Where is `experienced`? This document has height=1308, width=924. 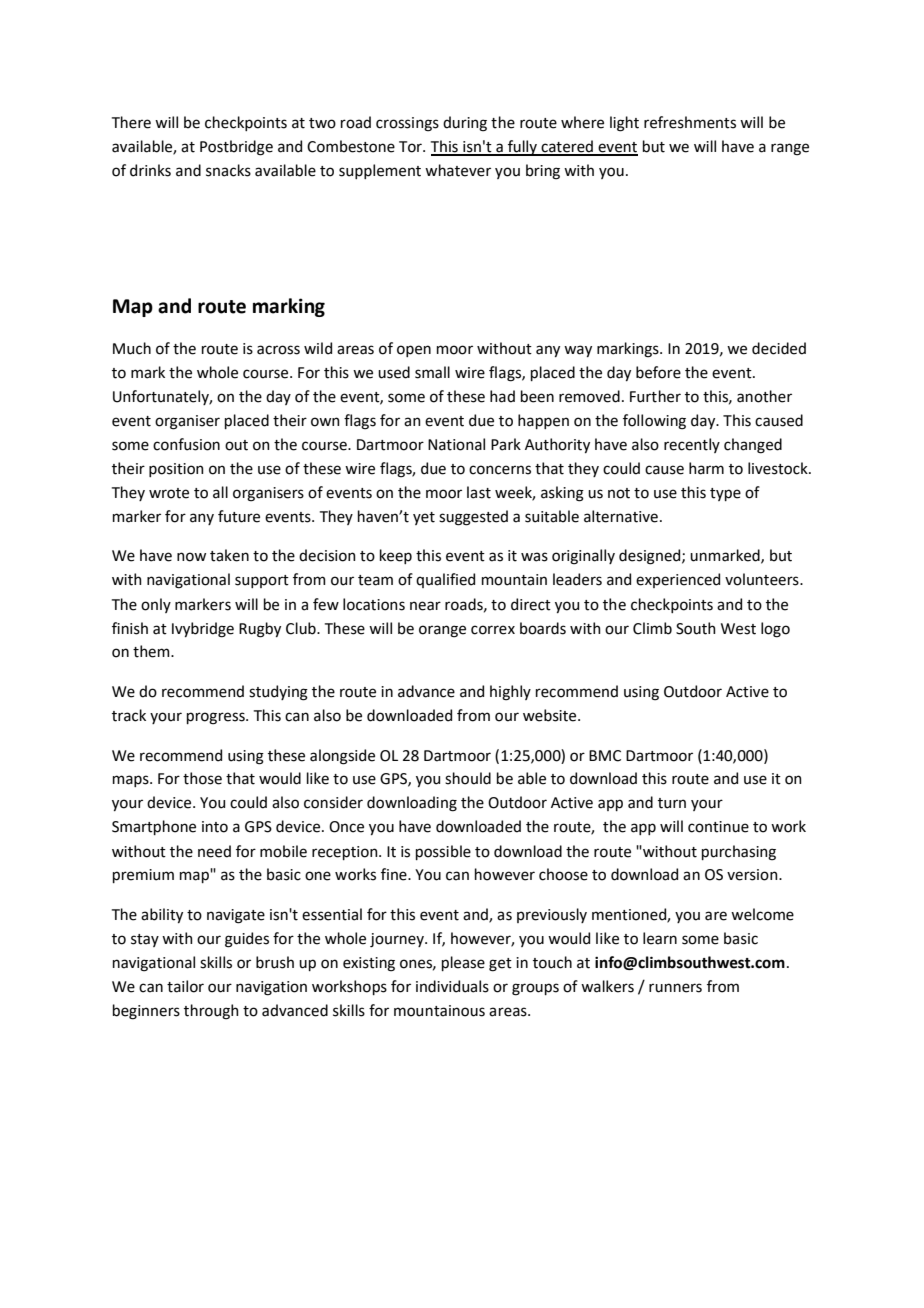 experienced is located at coordinates (678, 580).
